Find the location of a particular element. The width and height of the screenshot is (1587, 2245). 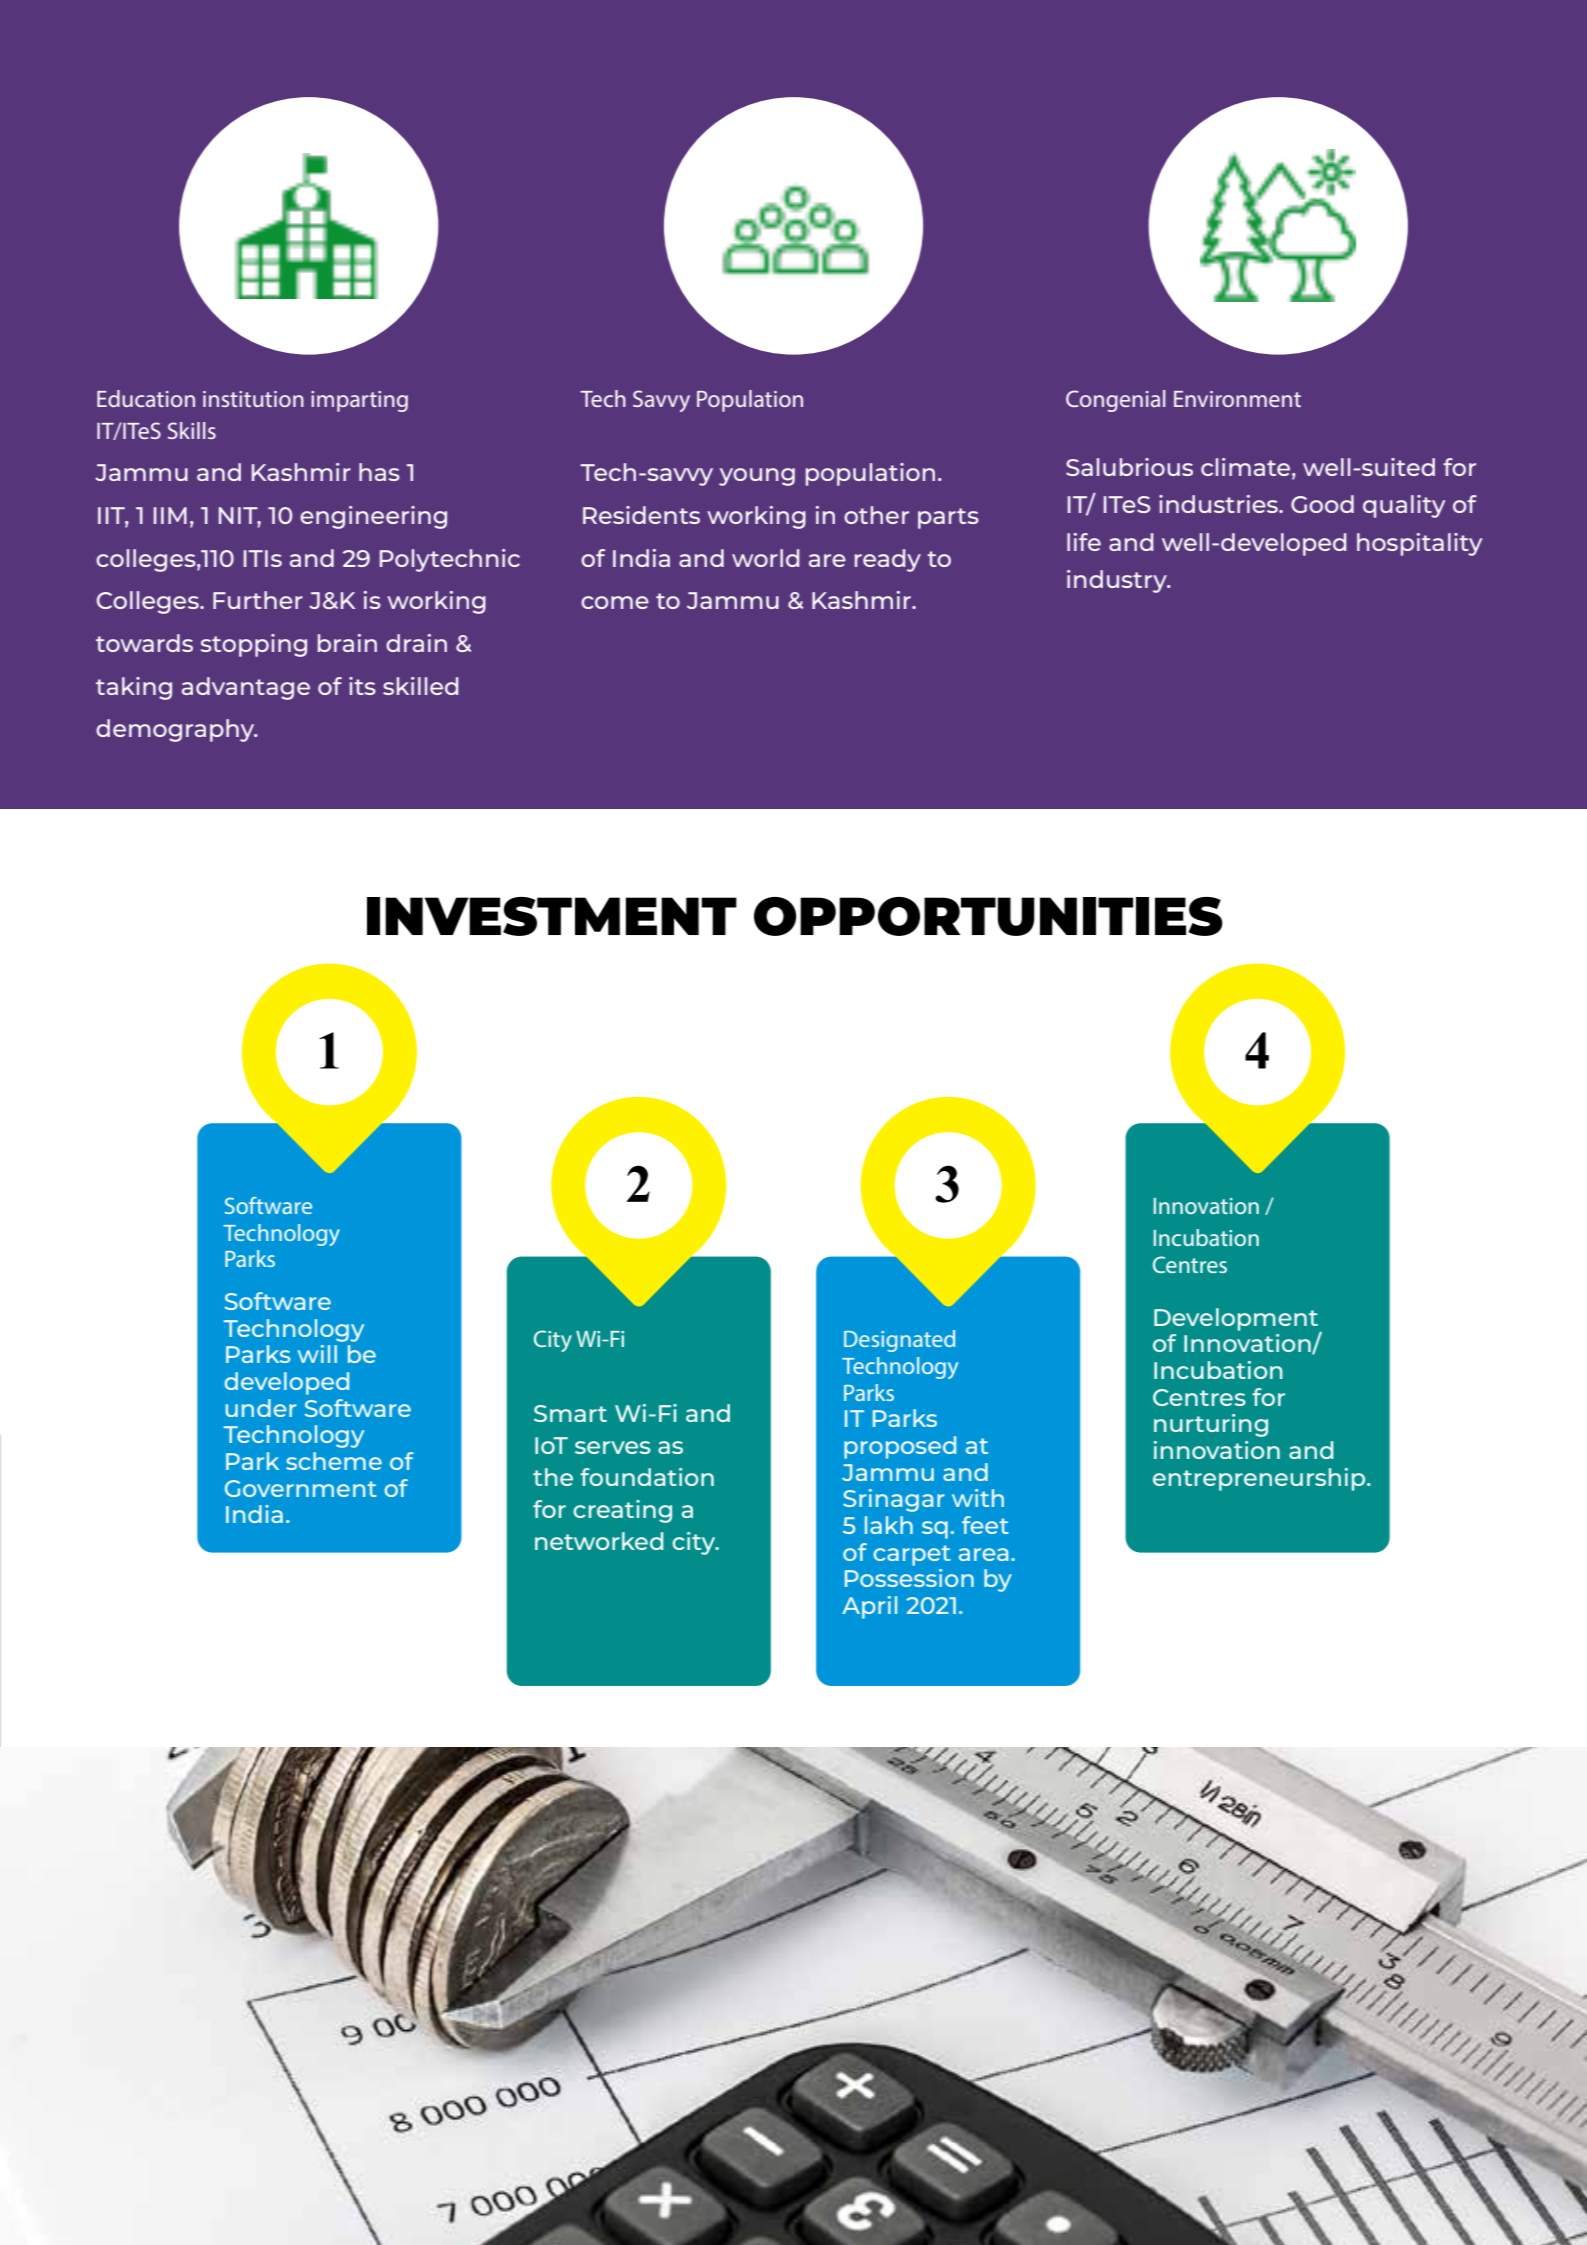

institution is located at coordinates (253, 399).
